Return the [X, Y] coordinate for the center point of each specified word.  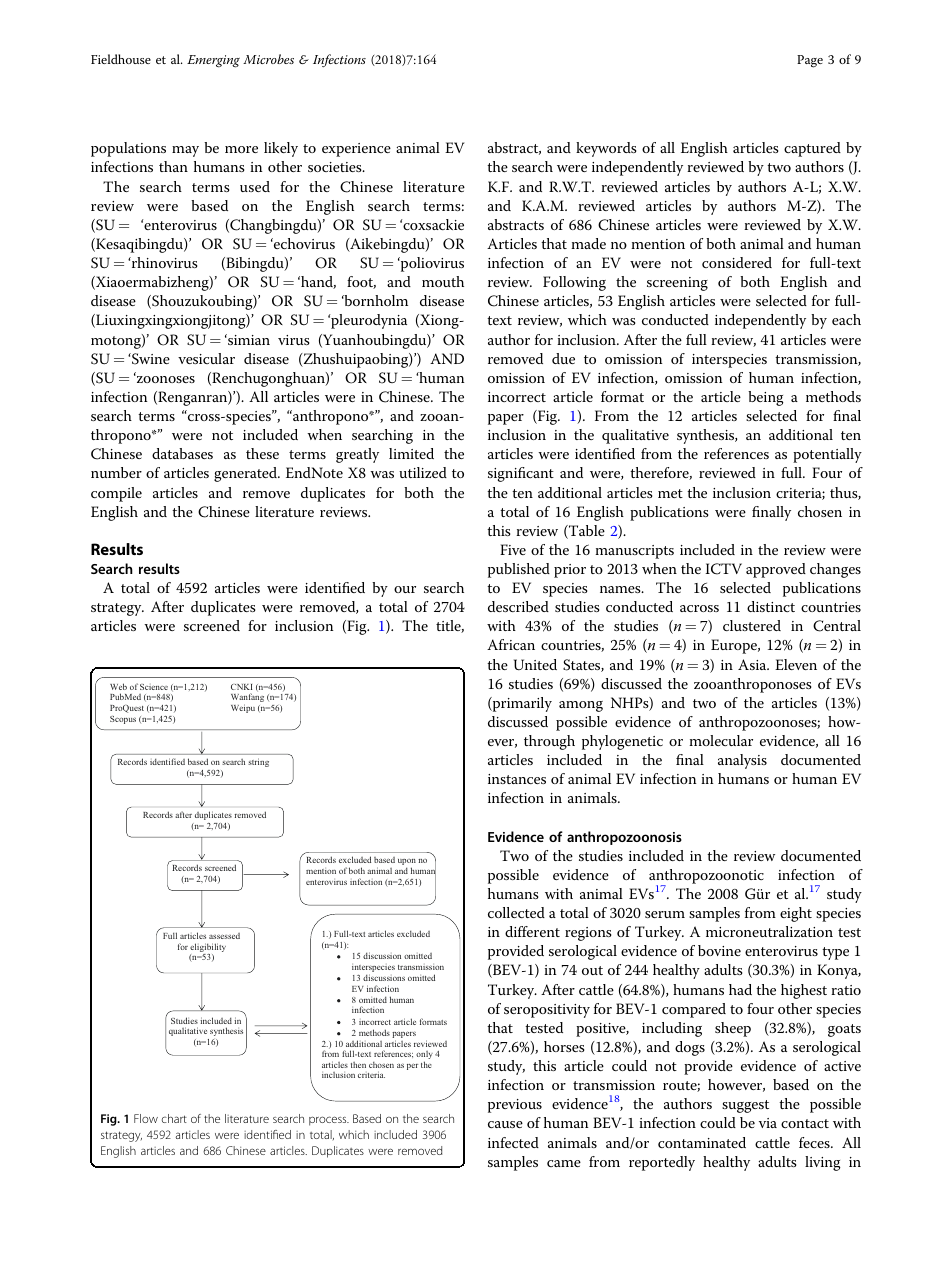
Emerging [213, 61]
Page [810, 61]
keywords [606, 149]
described [518, 606]
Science [154, 687]
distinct [771, 606]
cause [505, 1124]
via [768, 1123]
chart [174, 1118]
